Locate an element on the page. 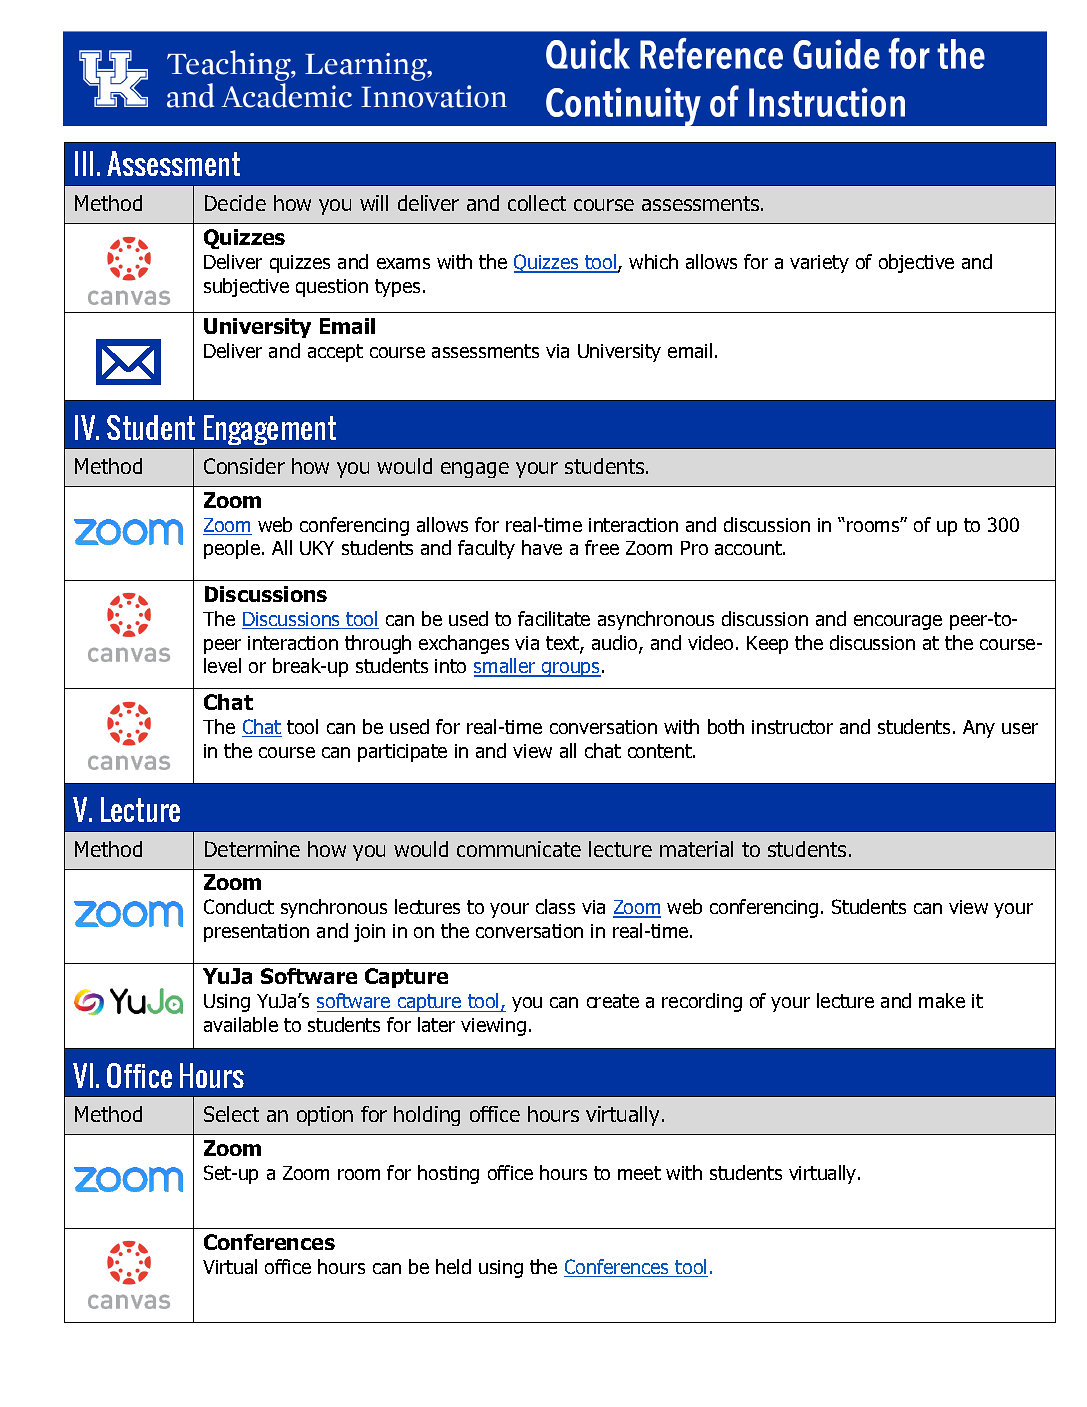 The width and height of the page is (1087, 1407). Decide is located at coordinates (235, 203).
